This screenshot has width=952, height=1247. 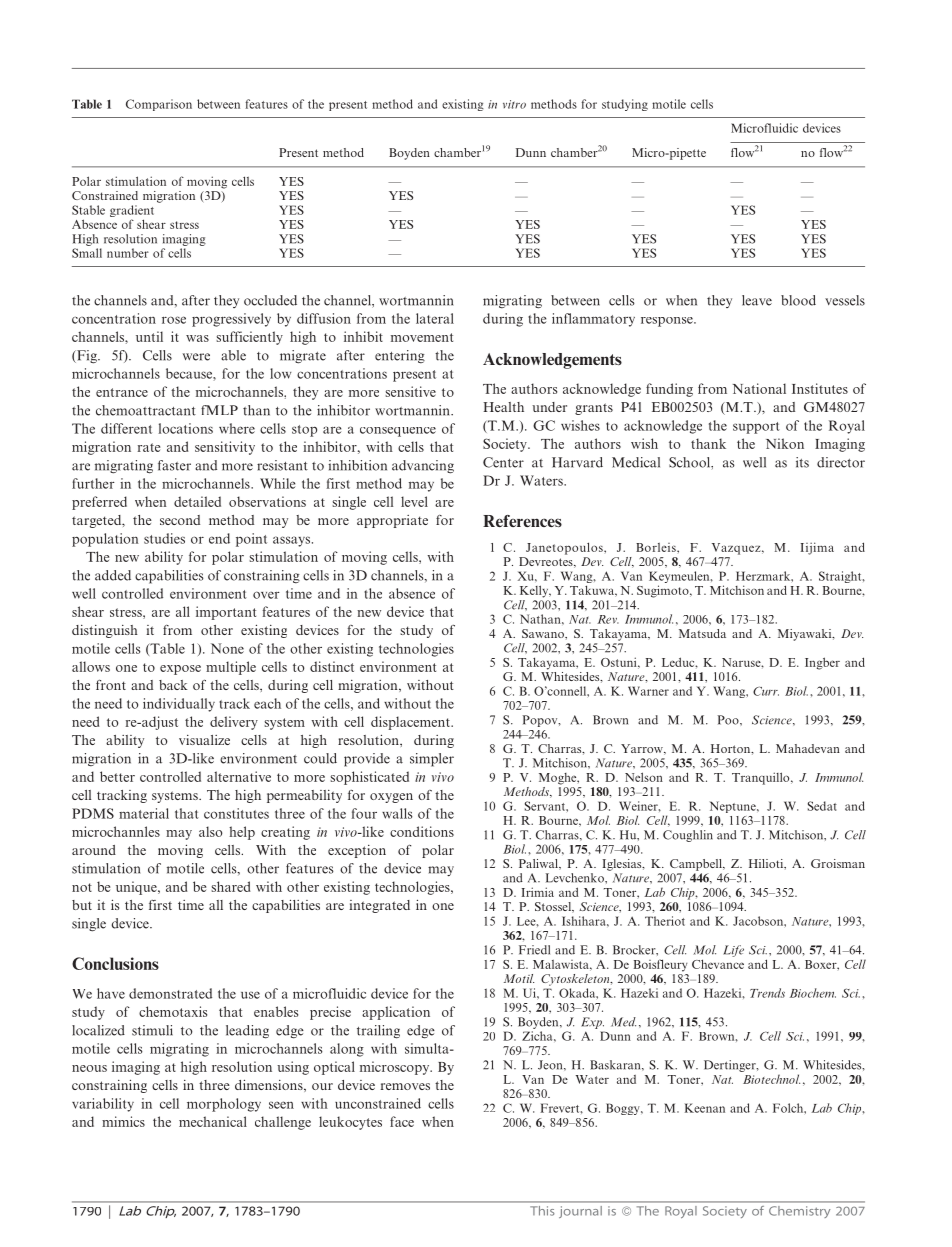 I want to click on leave, so click(x=757, y=300).
